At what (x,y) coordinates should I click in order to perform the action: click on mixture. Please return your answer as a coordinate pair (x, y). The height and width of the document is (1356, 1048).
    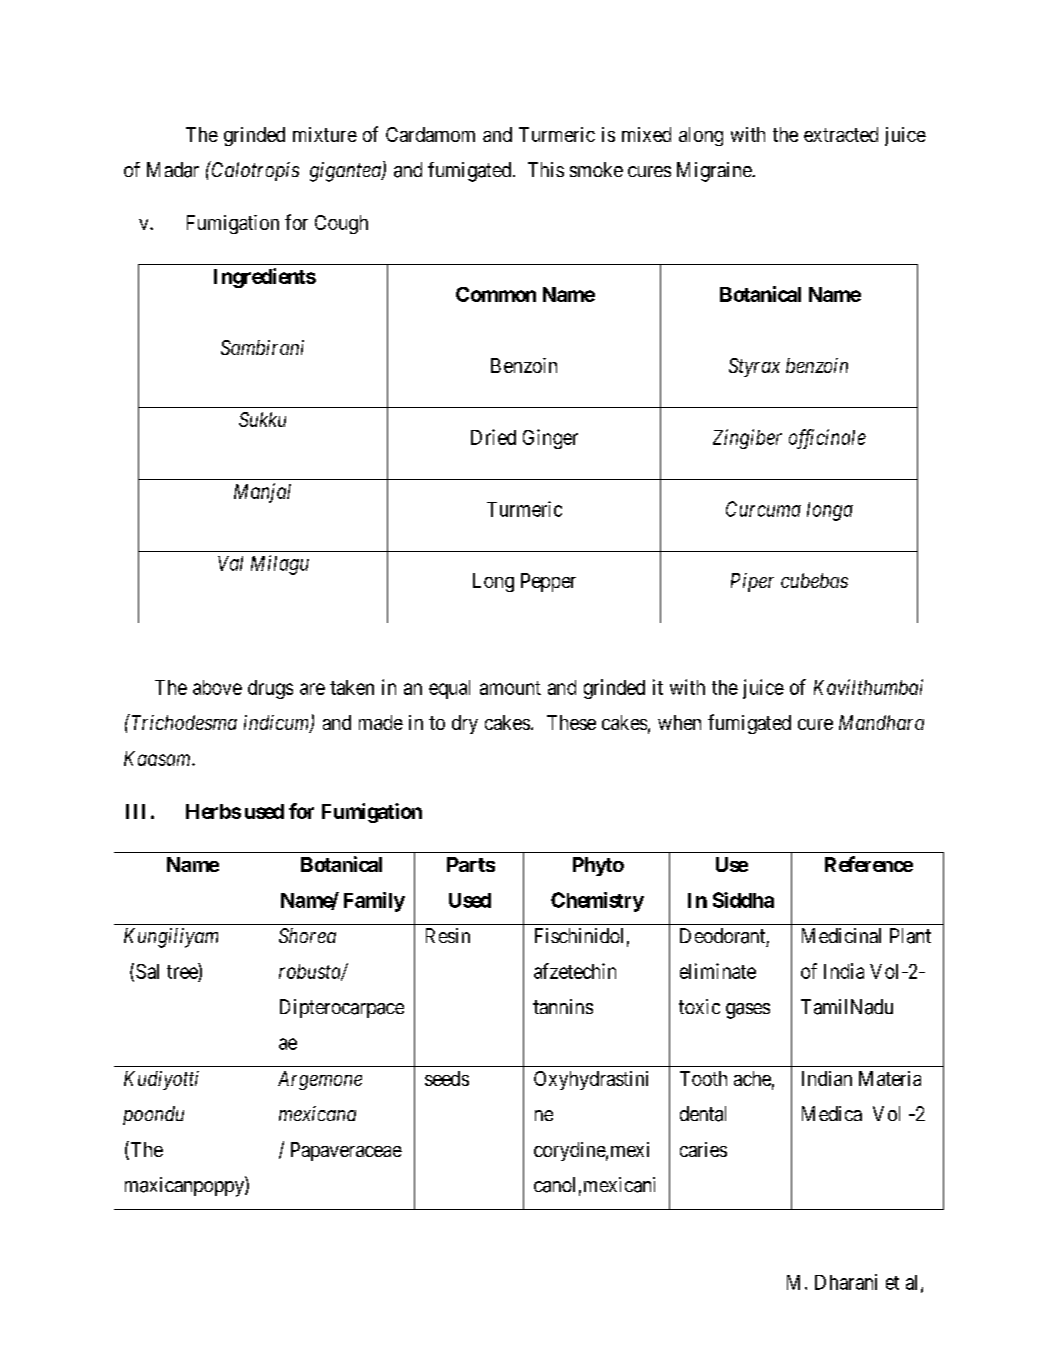
    Looking at the image, I should click on (325, 134).
